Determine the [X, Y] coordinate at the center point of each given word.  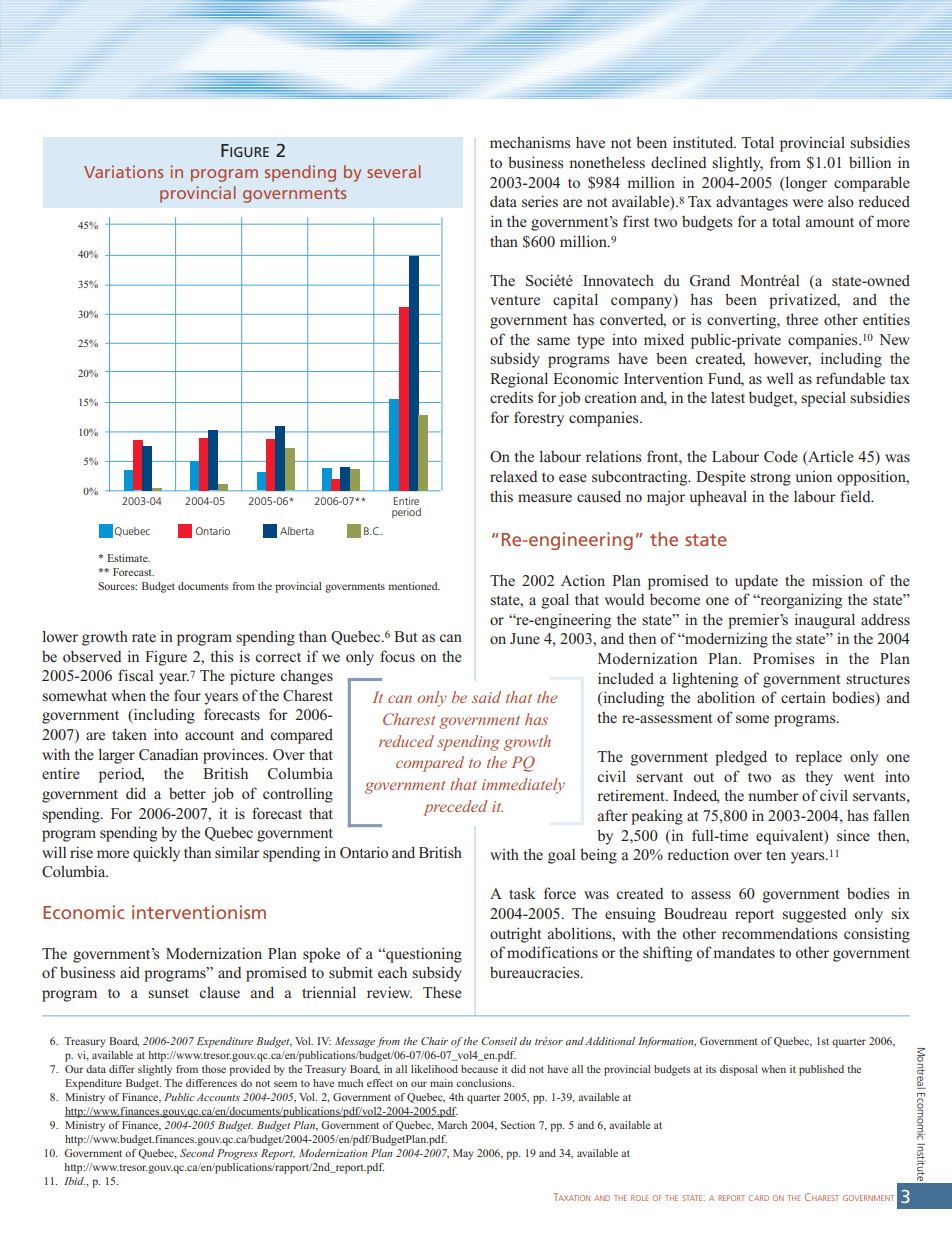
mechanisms [530, 142]
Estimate [128, 558]
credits [511, 397]
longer [805, 184]
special [823, 399]
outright [515, 935]
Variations [123, 171]
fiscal [135, 675]
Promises [783, 658]
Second [197, 1153]
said [486, 697]
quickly [156, 854]
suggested [814, 915]
